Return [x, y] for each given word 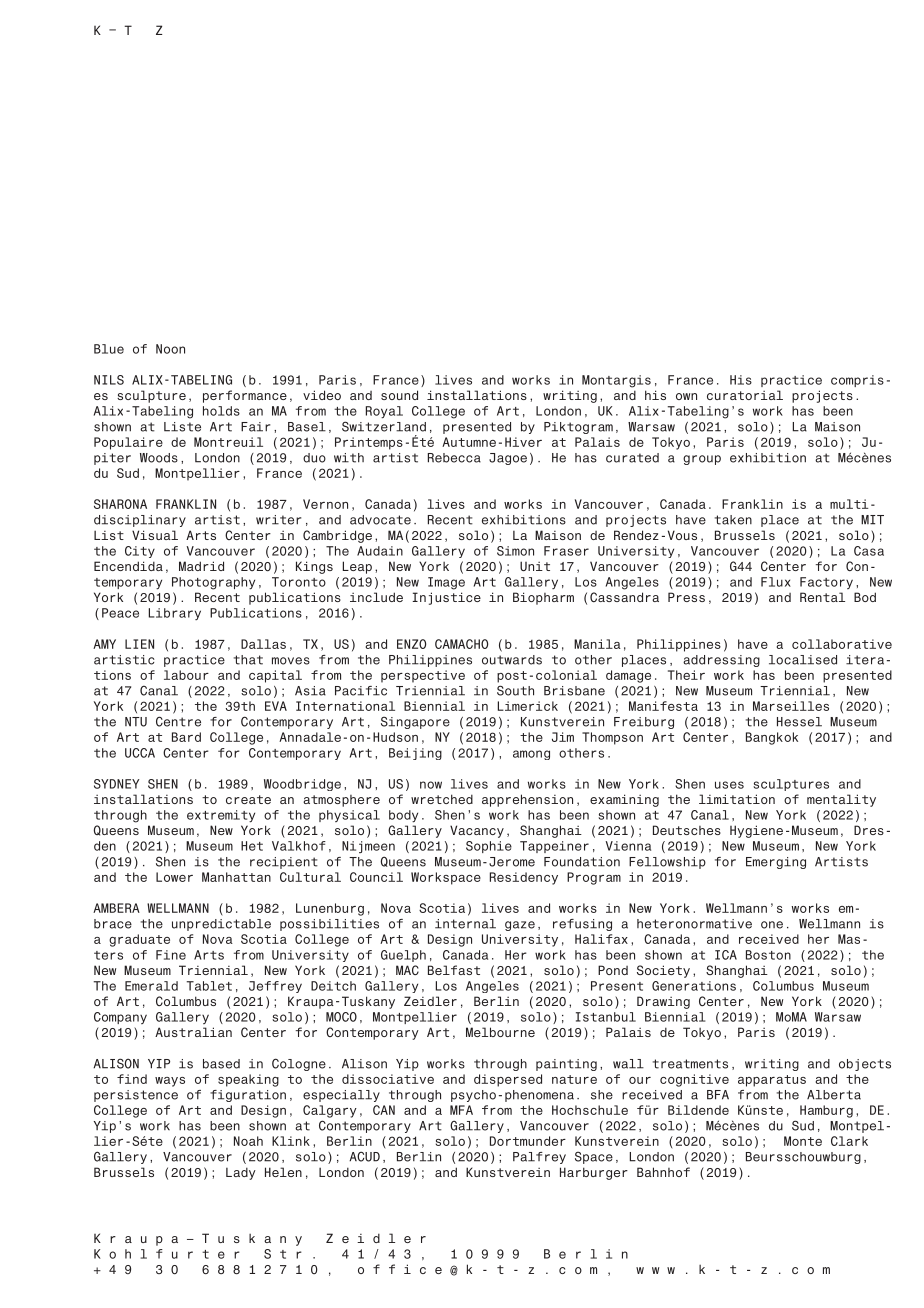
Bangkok [772, 738]
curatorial [745, 395]
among [531, 755]
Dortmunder [528, 1141]
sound [399, 395]
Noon [170, 349]
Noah [248, 1141]
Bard [186, 737]
